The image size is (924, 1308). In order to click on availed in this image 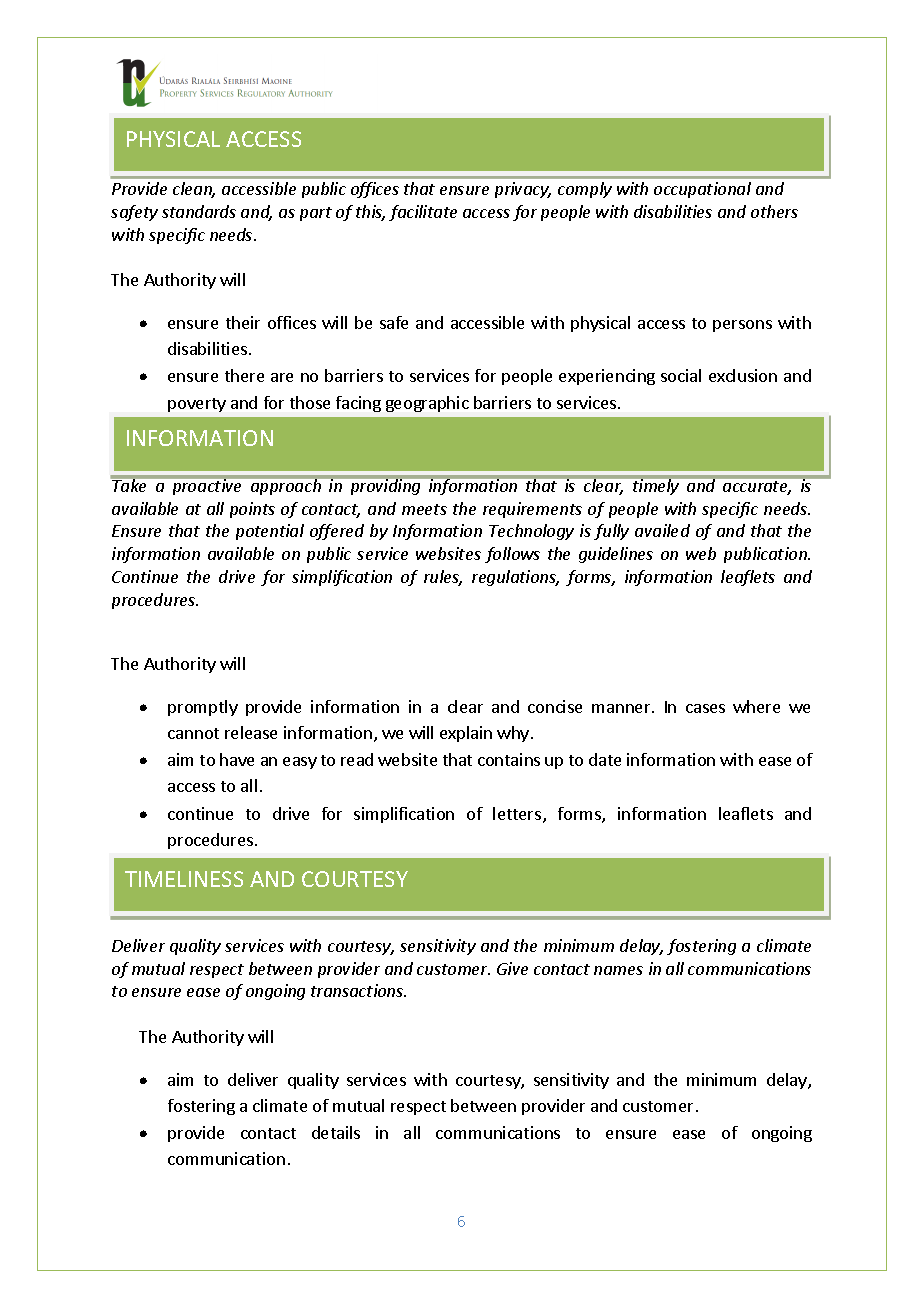, I will do `click(662, 530)`.
